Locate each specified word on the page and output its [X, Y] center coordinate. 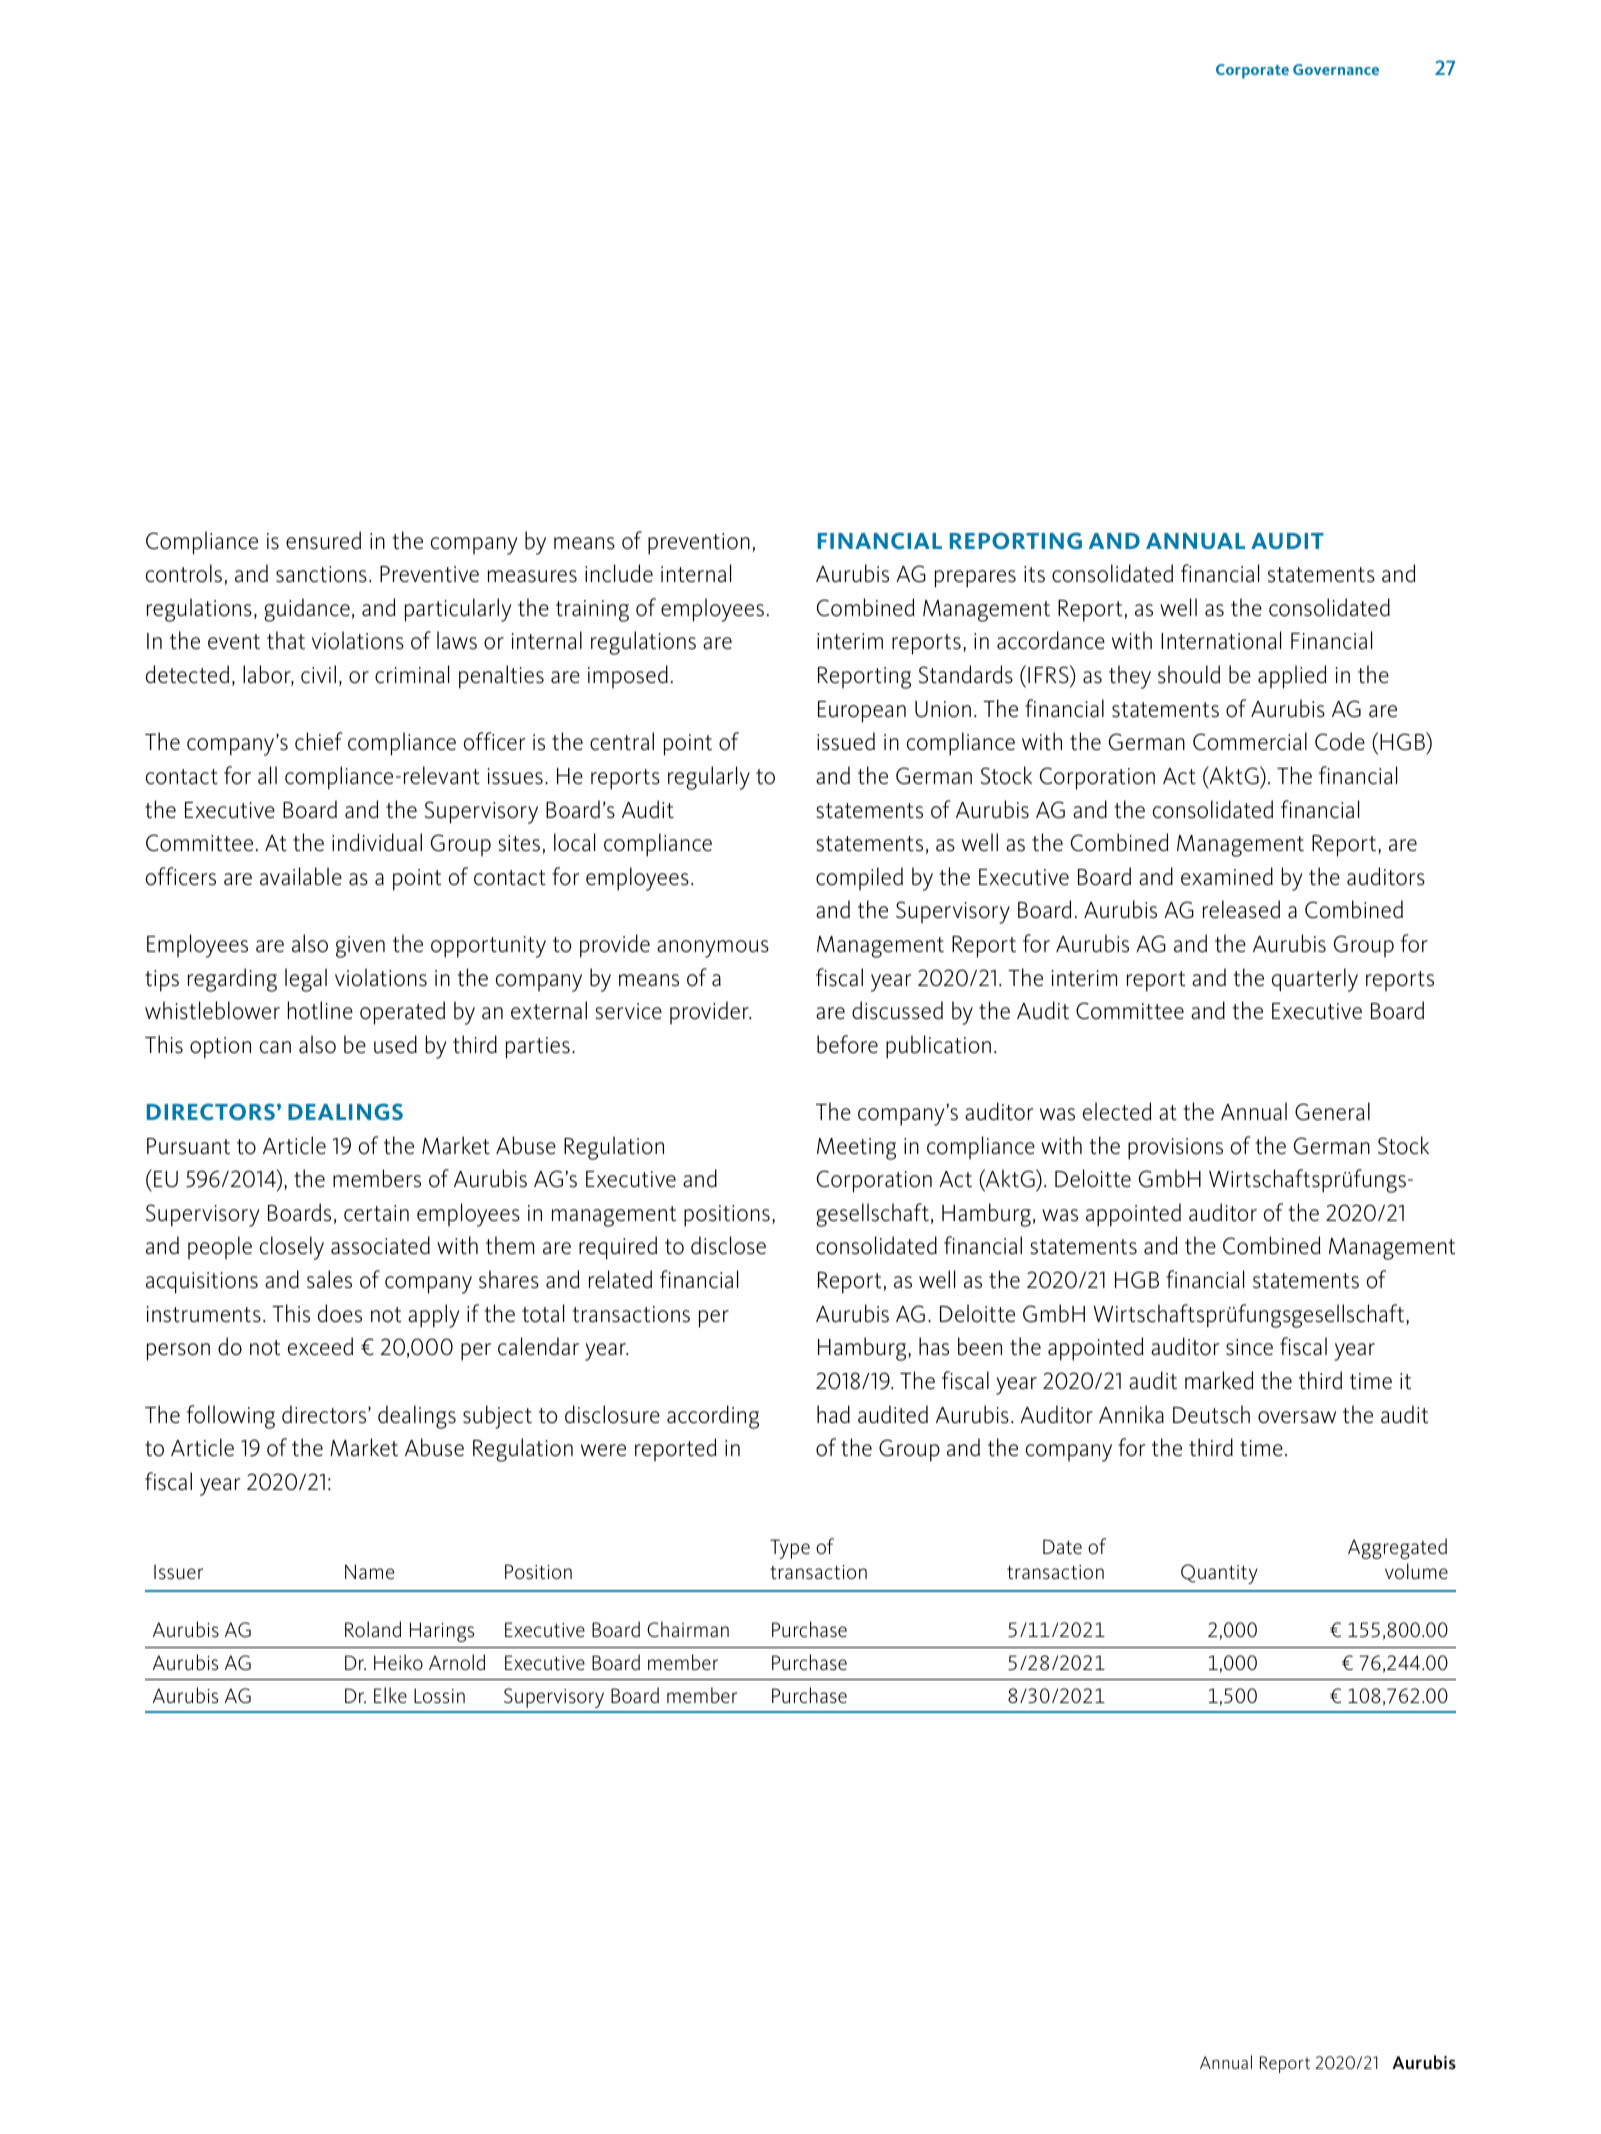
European [862, 712]
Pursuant [188, 1146]
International [1221, 640]
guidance [307, 610]
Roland [373, 1629]
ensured [323, 540]
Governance [1336, 69]
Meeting [856, 1149]
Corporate [1252, 71]
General [1332, 1111]
